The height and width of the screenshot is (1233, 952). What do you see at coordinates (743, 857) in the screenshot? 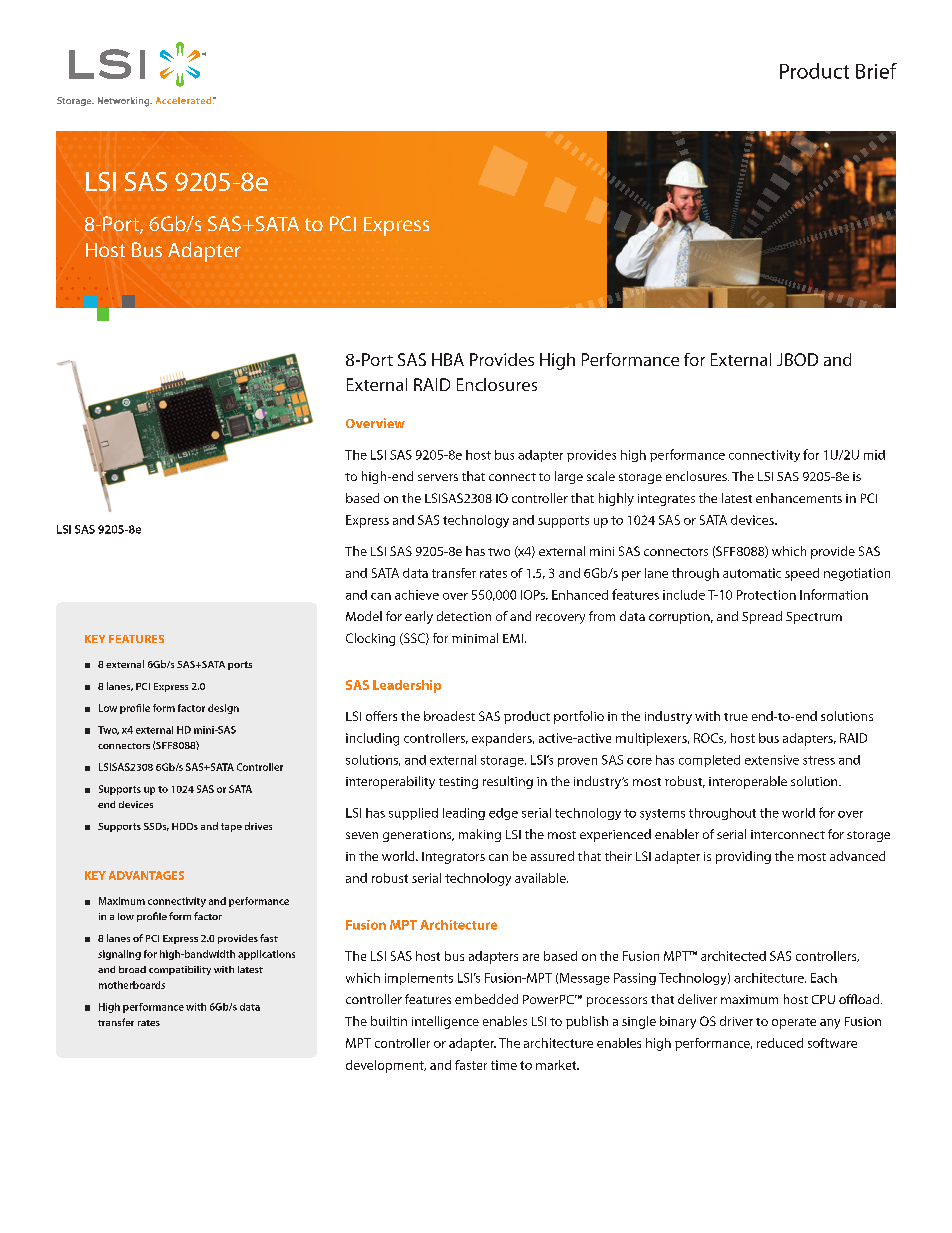
I see `providing` at bounding box center [743, 857].
